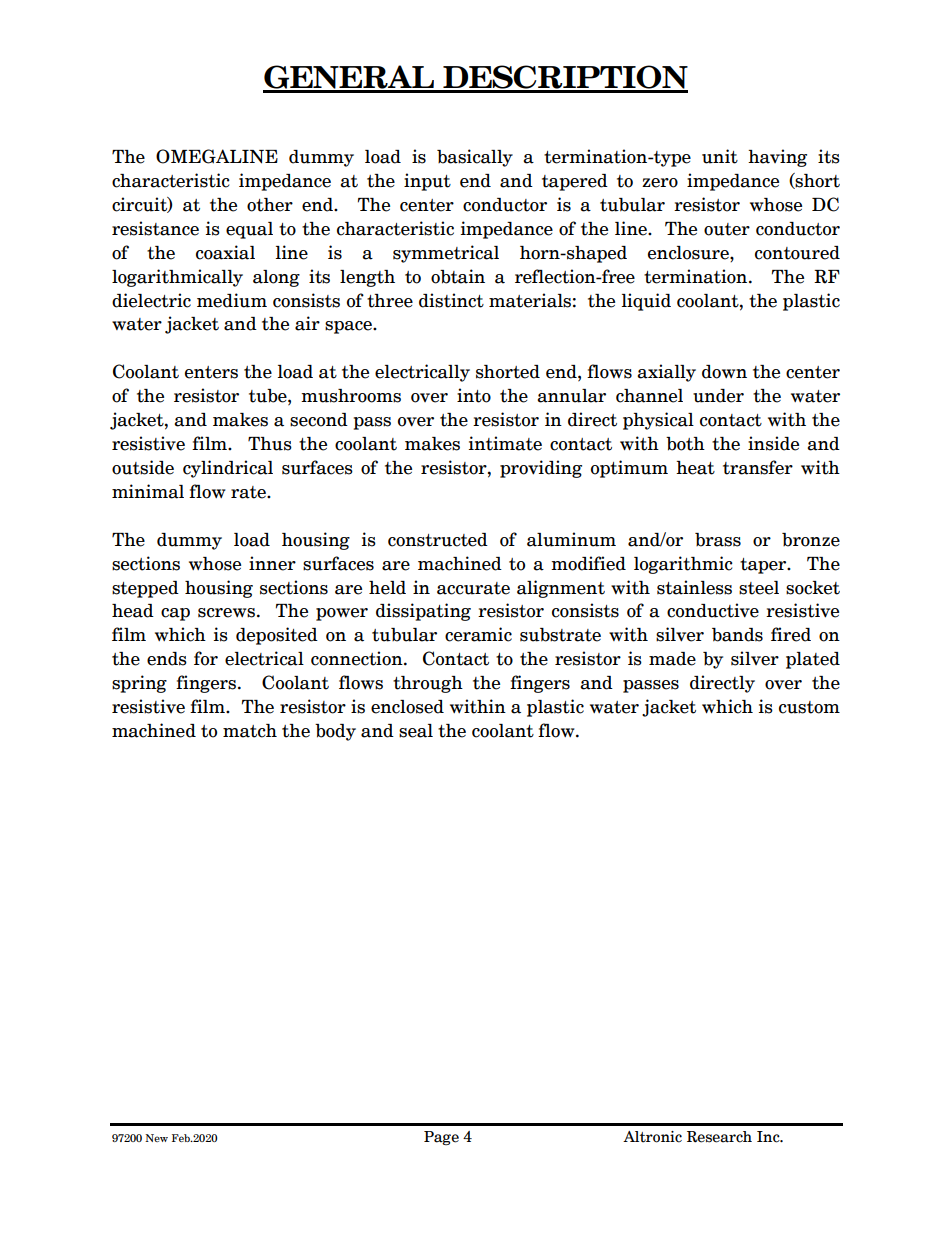 The height and width of the screenshot is (1233, 952). Describe the element at coordinates (441, 1138) in the screenshot. I see `Page` at that location.
